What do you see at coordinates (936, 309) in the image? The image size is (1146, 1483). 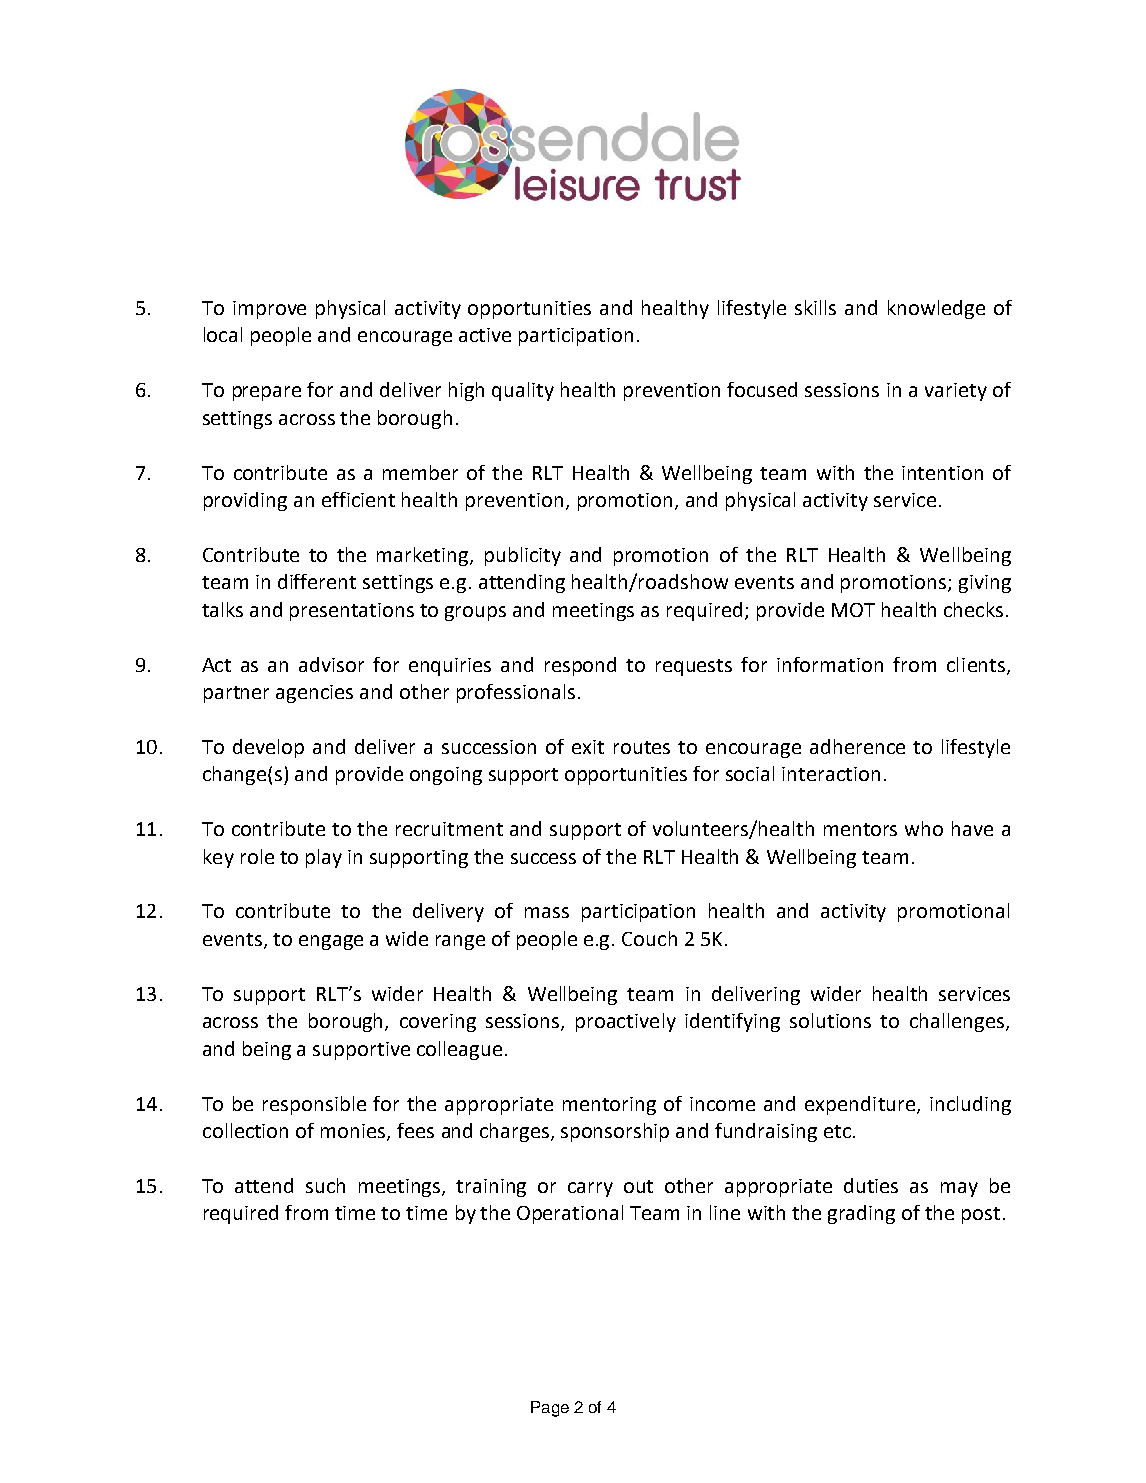 I see `knowledge` at bounding box center [936, 309].
